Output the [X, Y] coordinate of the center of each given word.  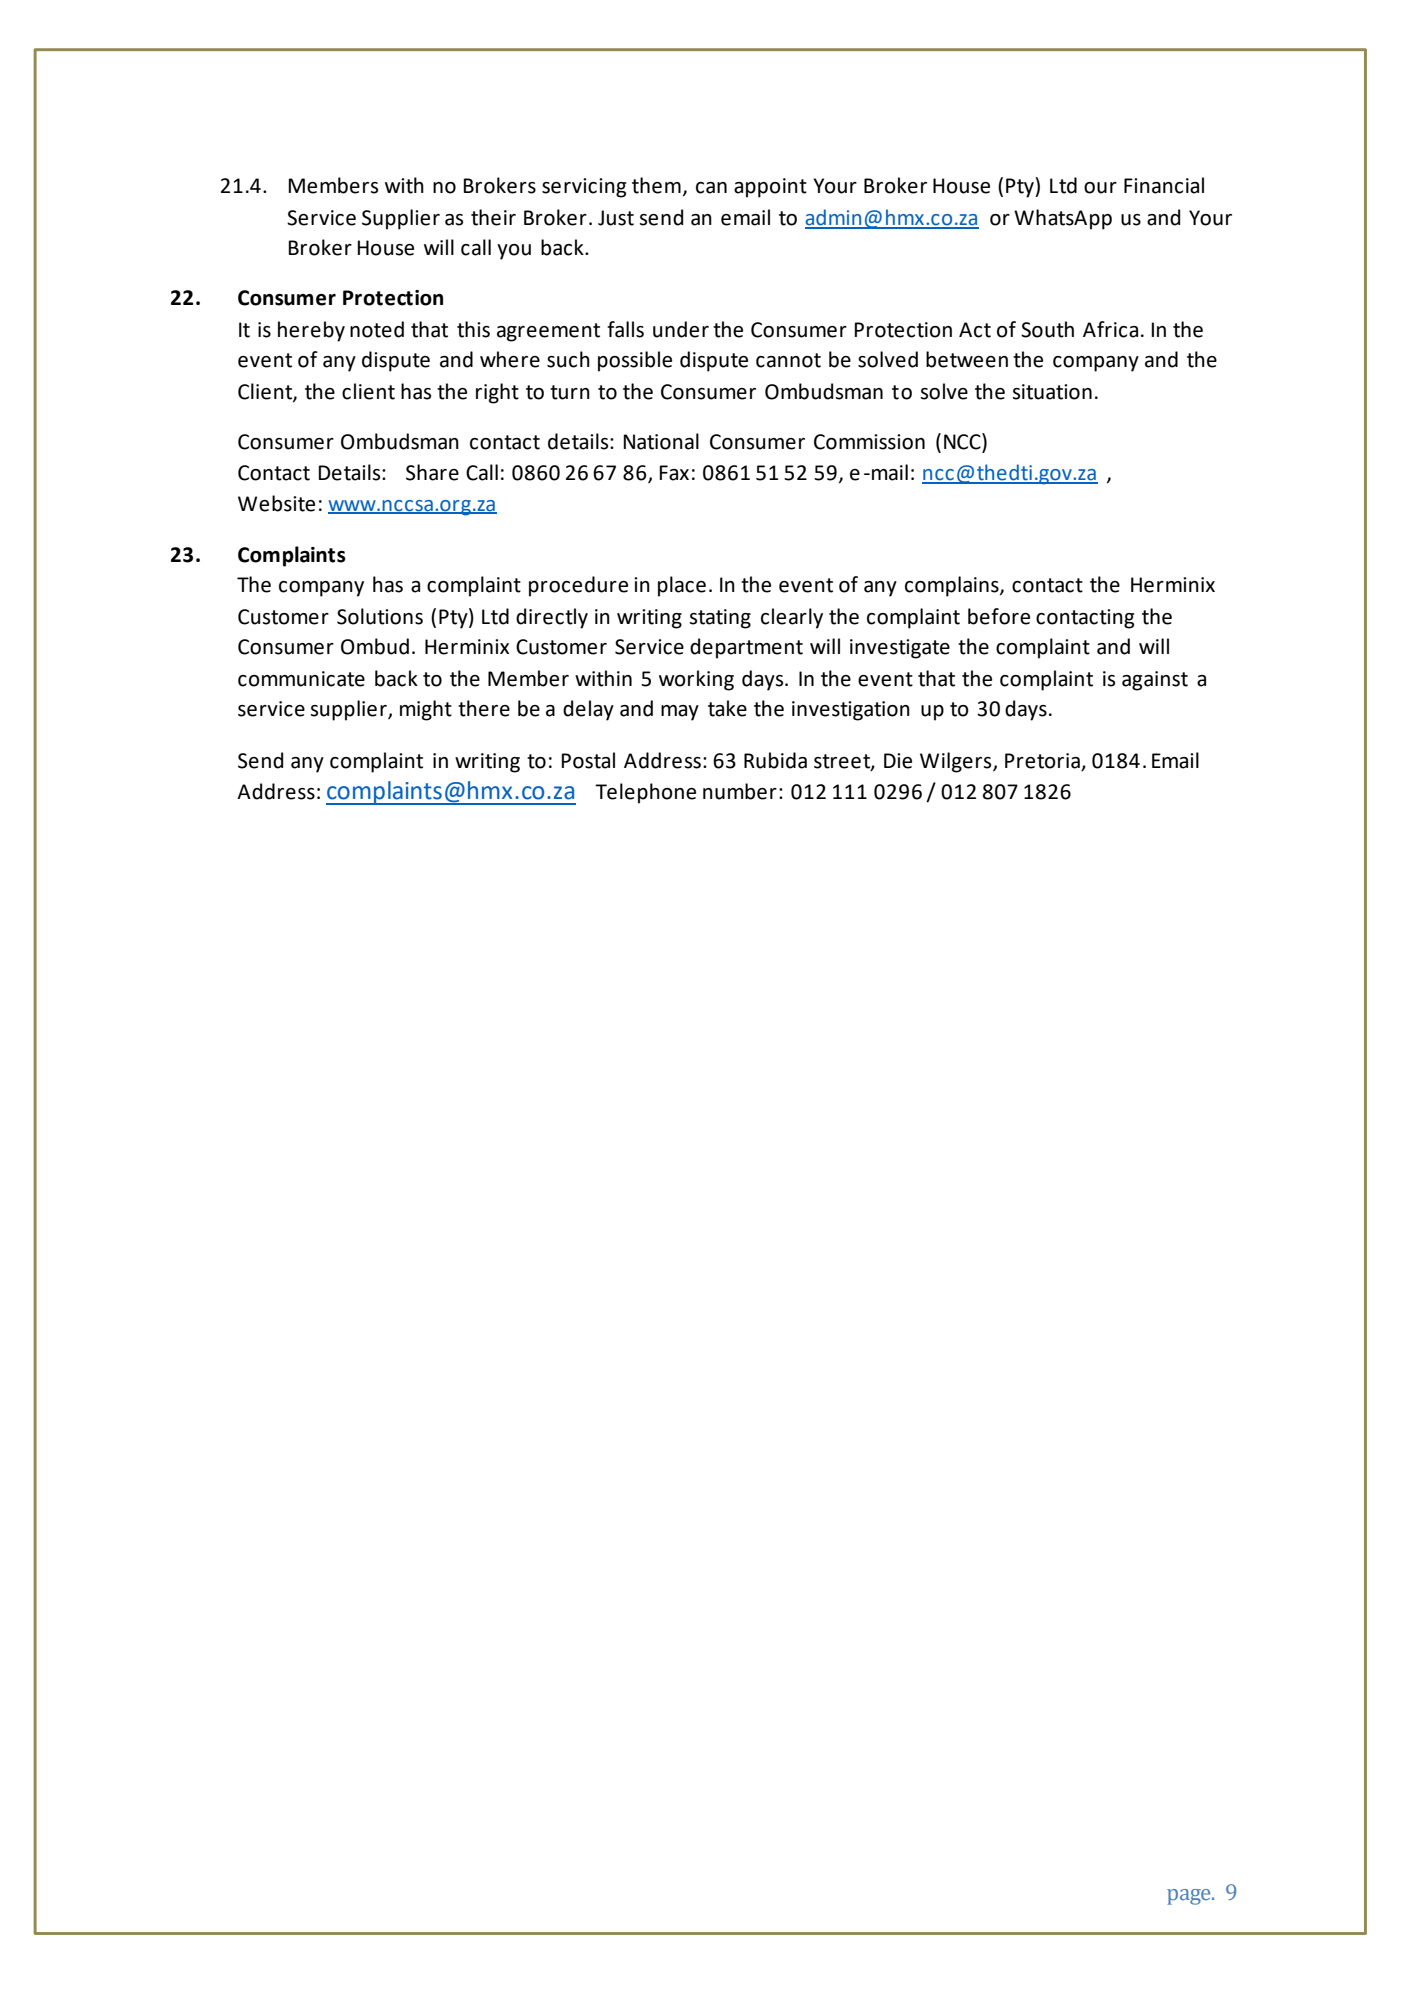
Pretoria [1042, 761]
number [740, 791]
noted [377, 329]
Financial [1164, 185]
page [1190, 1897]
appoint [770, 188]
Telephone [645, 793]
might [426, 710]
